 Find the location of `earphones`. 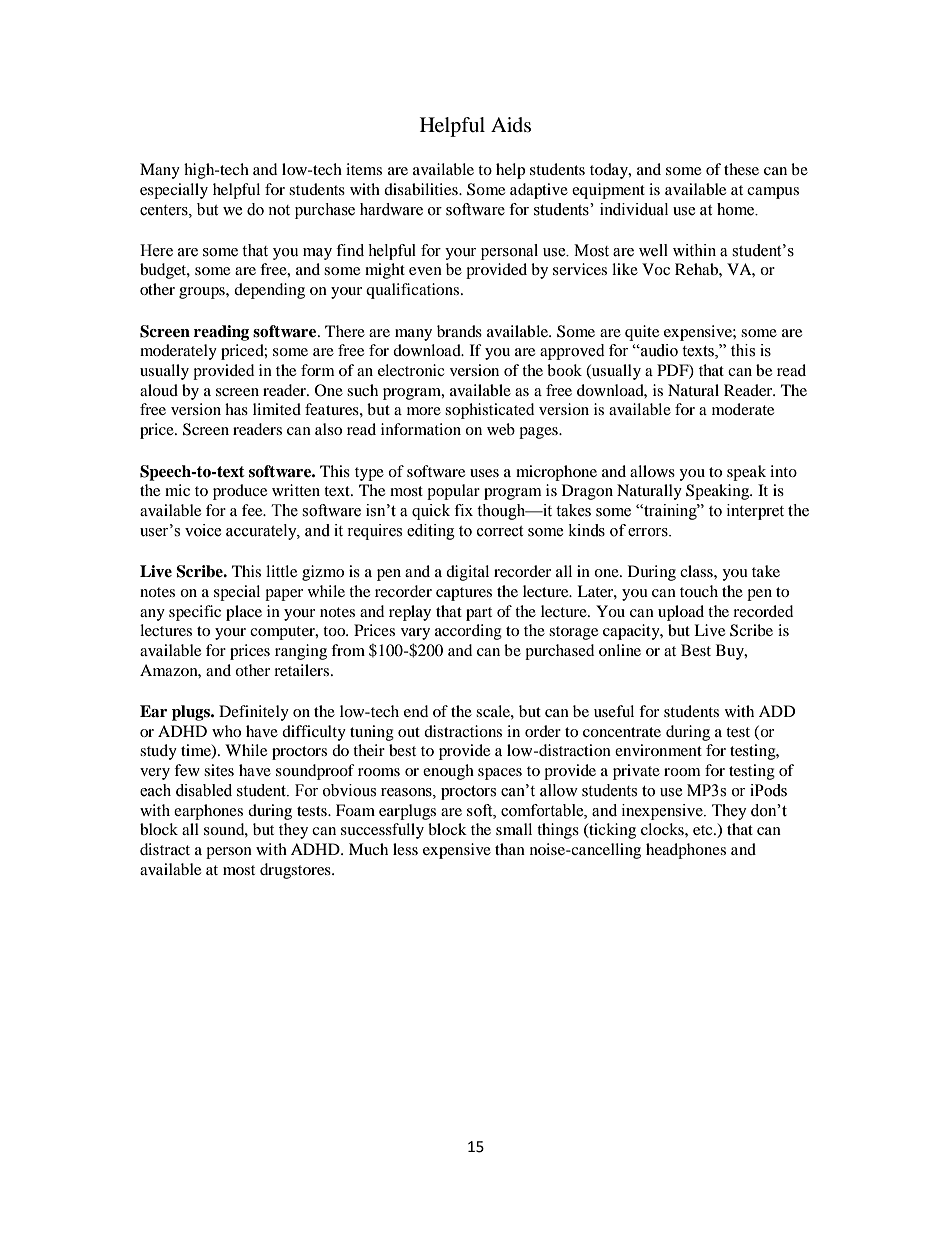

earphones is located at coordinates (208, 812).
